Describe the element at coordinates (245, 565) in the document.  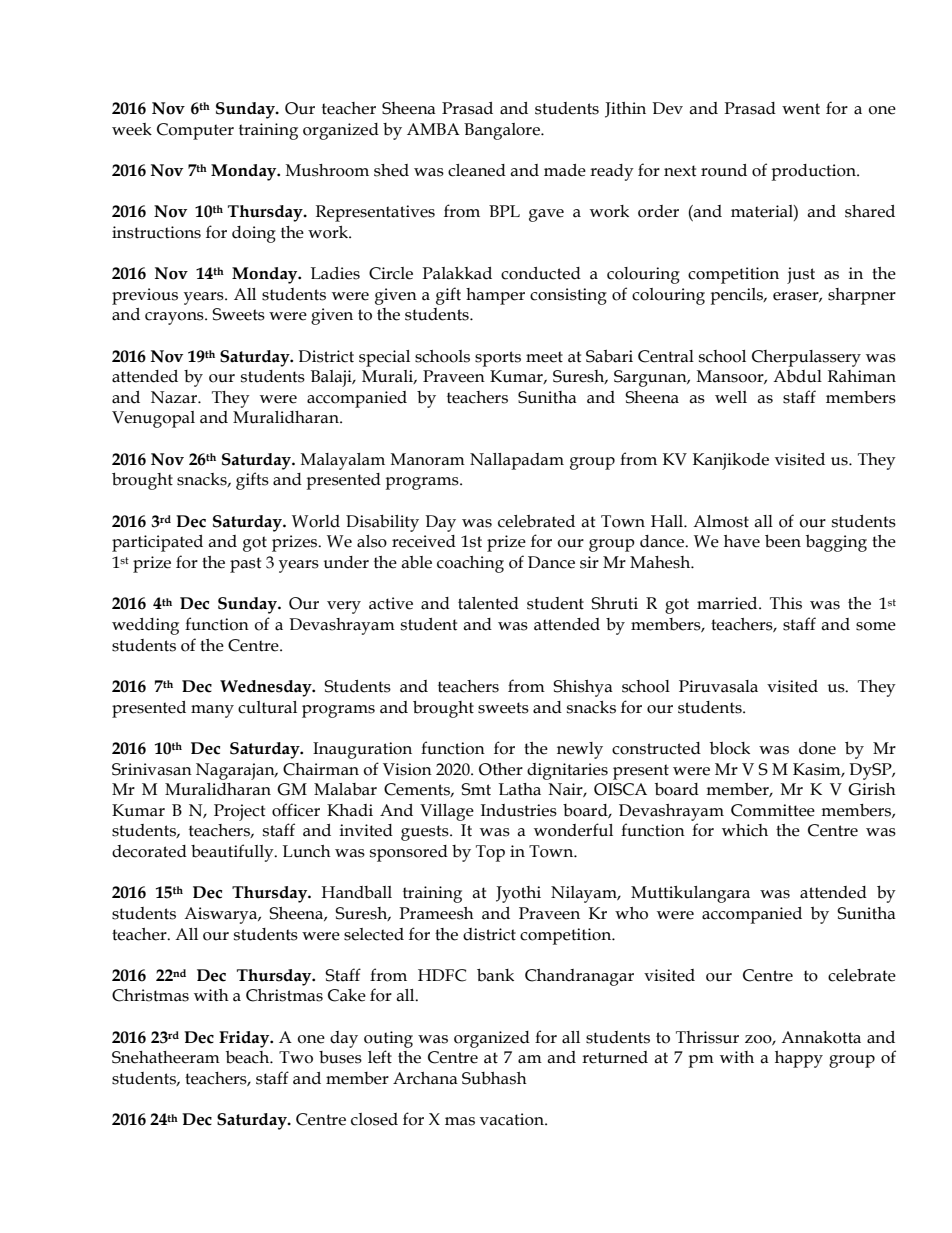
I see `past` at that location.
